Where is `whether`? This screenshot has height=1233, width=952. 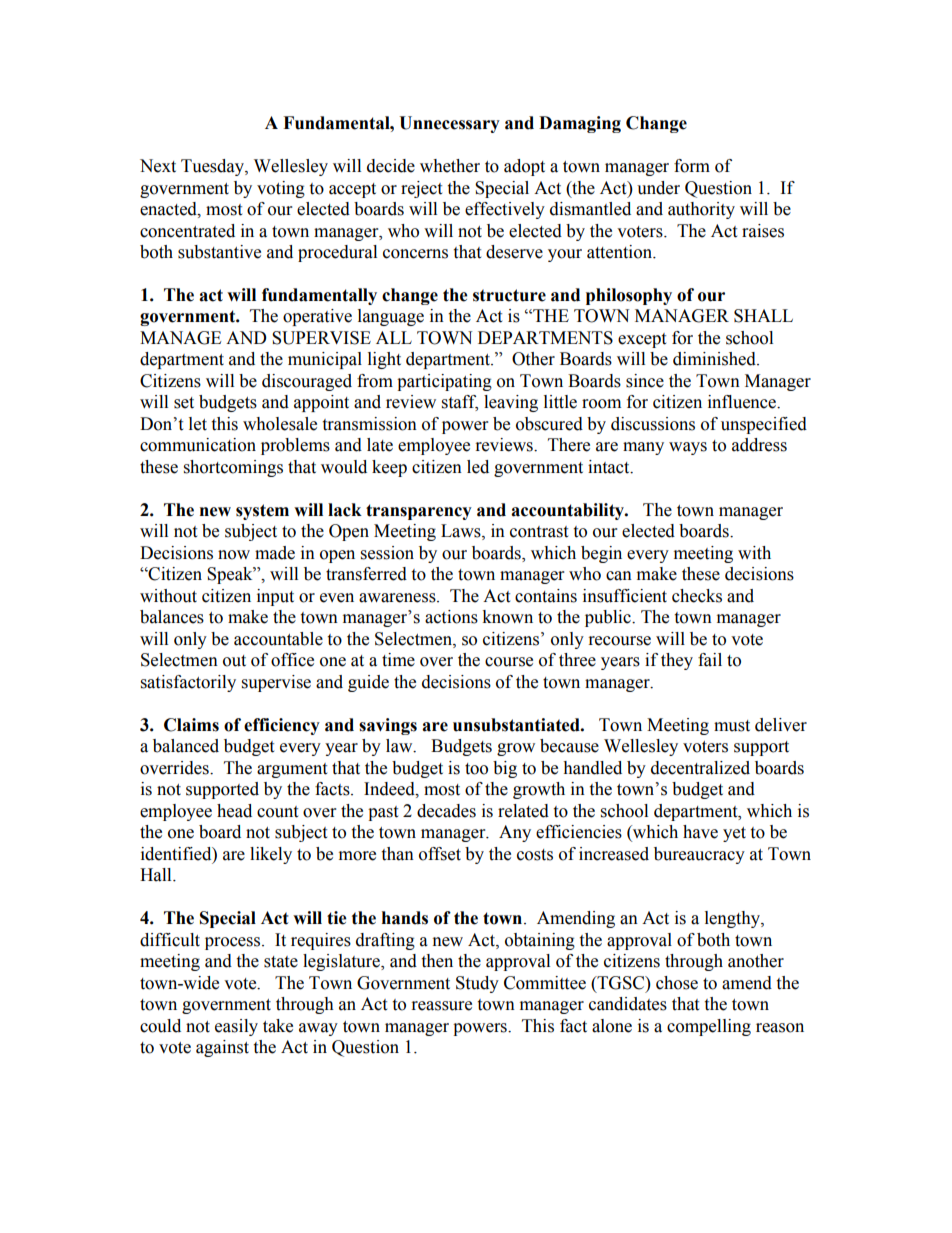
whether is located at coordinates (450, 166).
